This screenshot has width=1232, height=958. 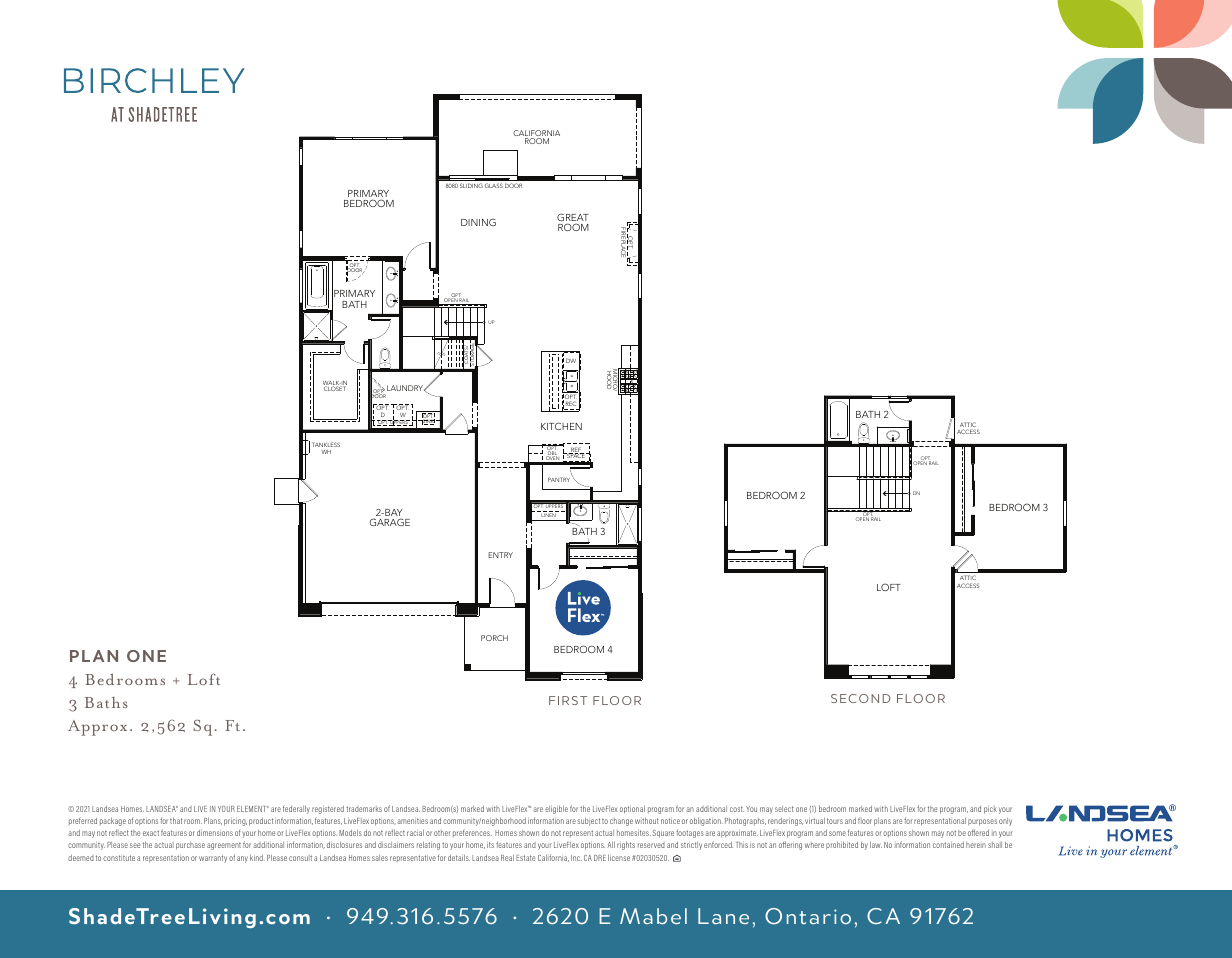 I want to click on ENTRY, so click(x=500, y=555).
